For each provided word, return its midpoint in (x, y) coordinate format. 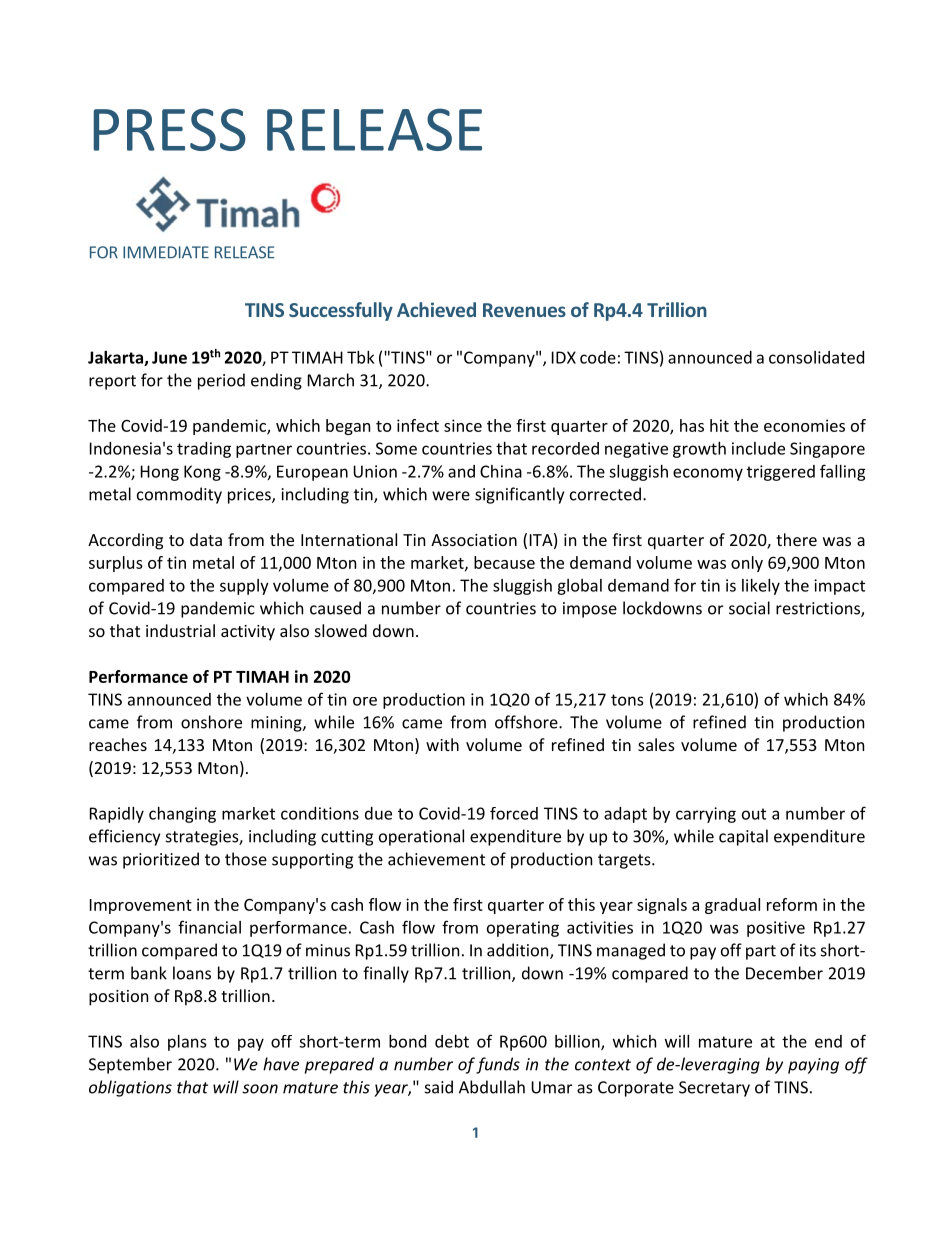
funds (498, 1065)
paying (813, 1066)
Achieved (436, 309)
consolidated (816, 357)
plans (187, 1043)
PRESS (169, 129)
